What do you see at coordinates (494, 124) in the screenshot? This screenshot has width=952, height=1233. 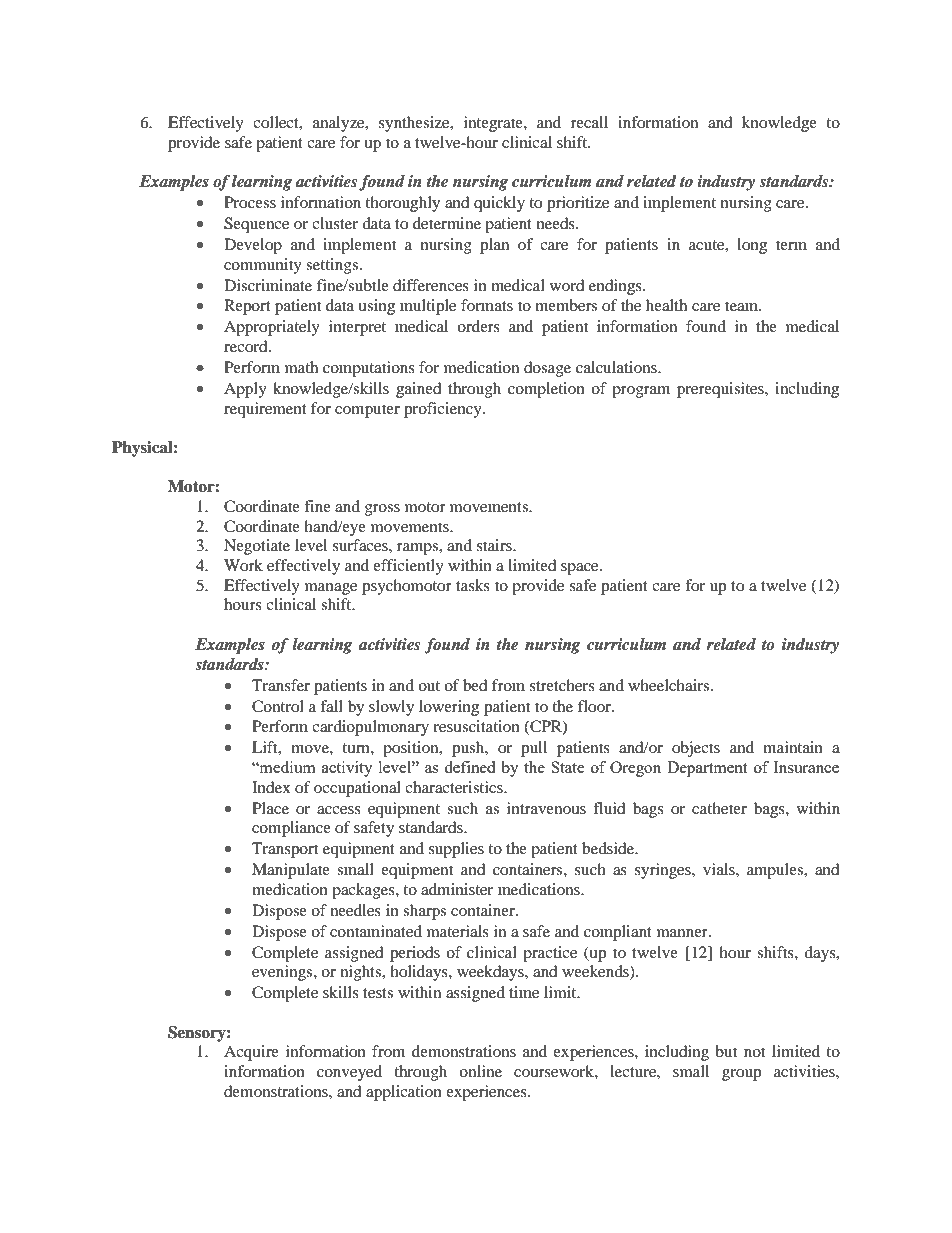 I see `integrate` at bounding box center [494, 124].
